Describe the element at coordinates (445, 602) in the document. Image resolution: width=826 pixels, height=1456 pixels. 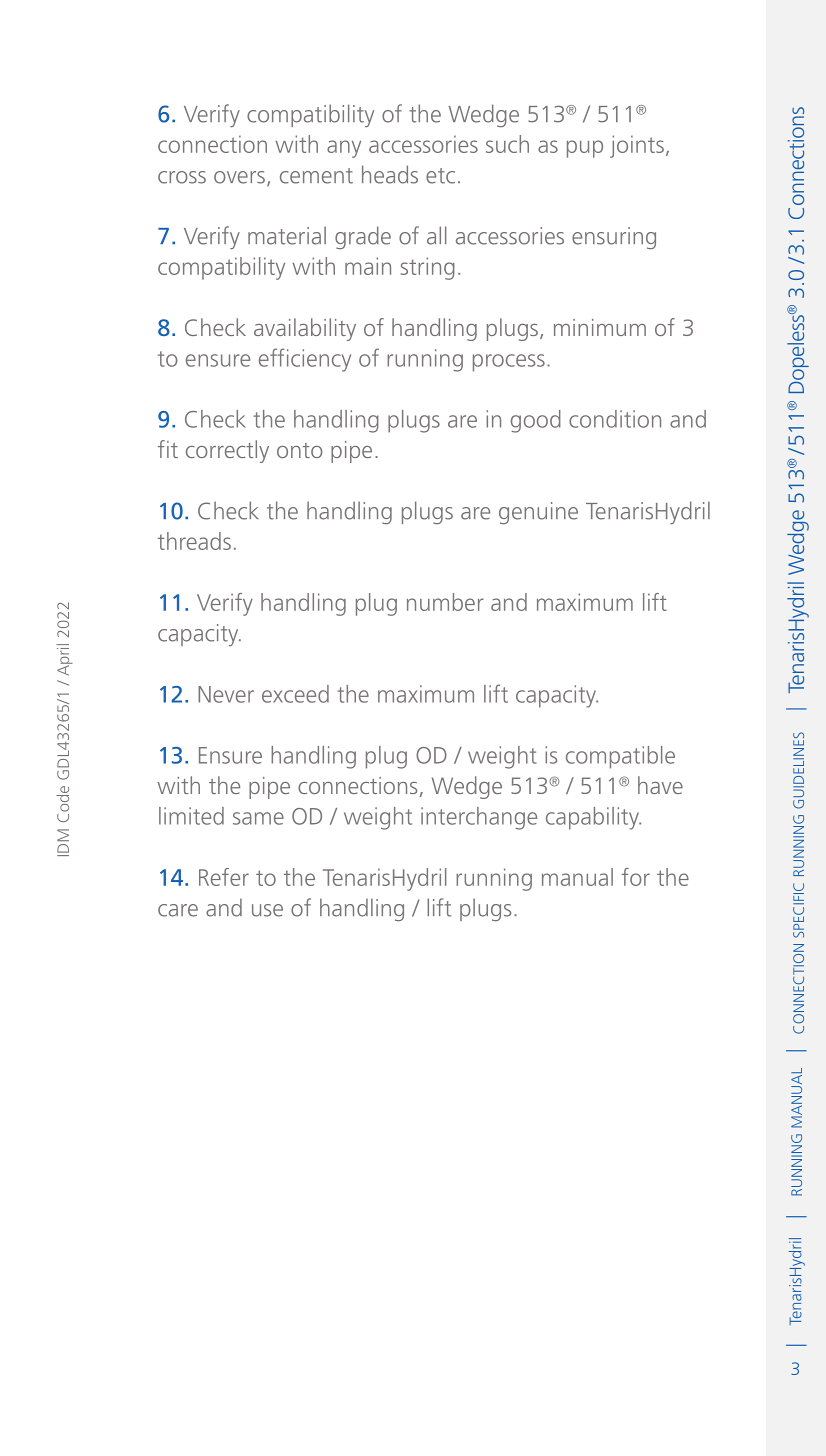
I see `number` at that location.
